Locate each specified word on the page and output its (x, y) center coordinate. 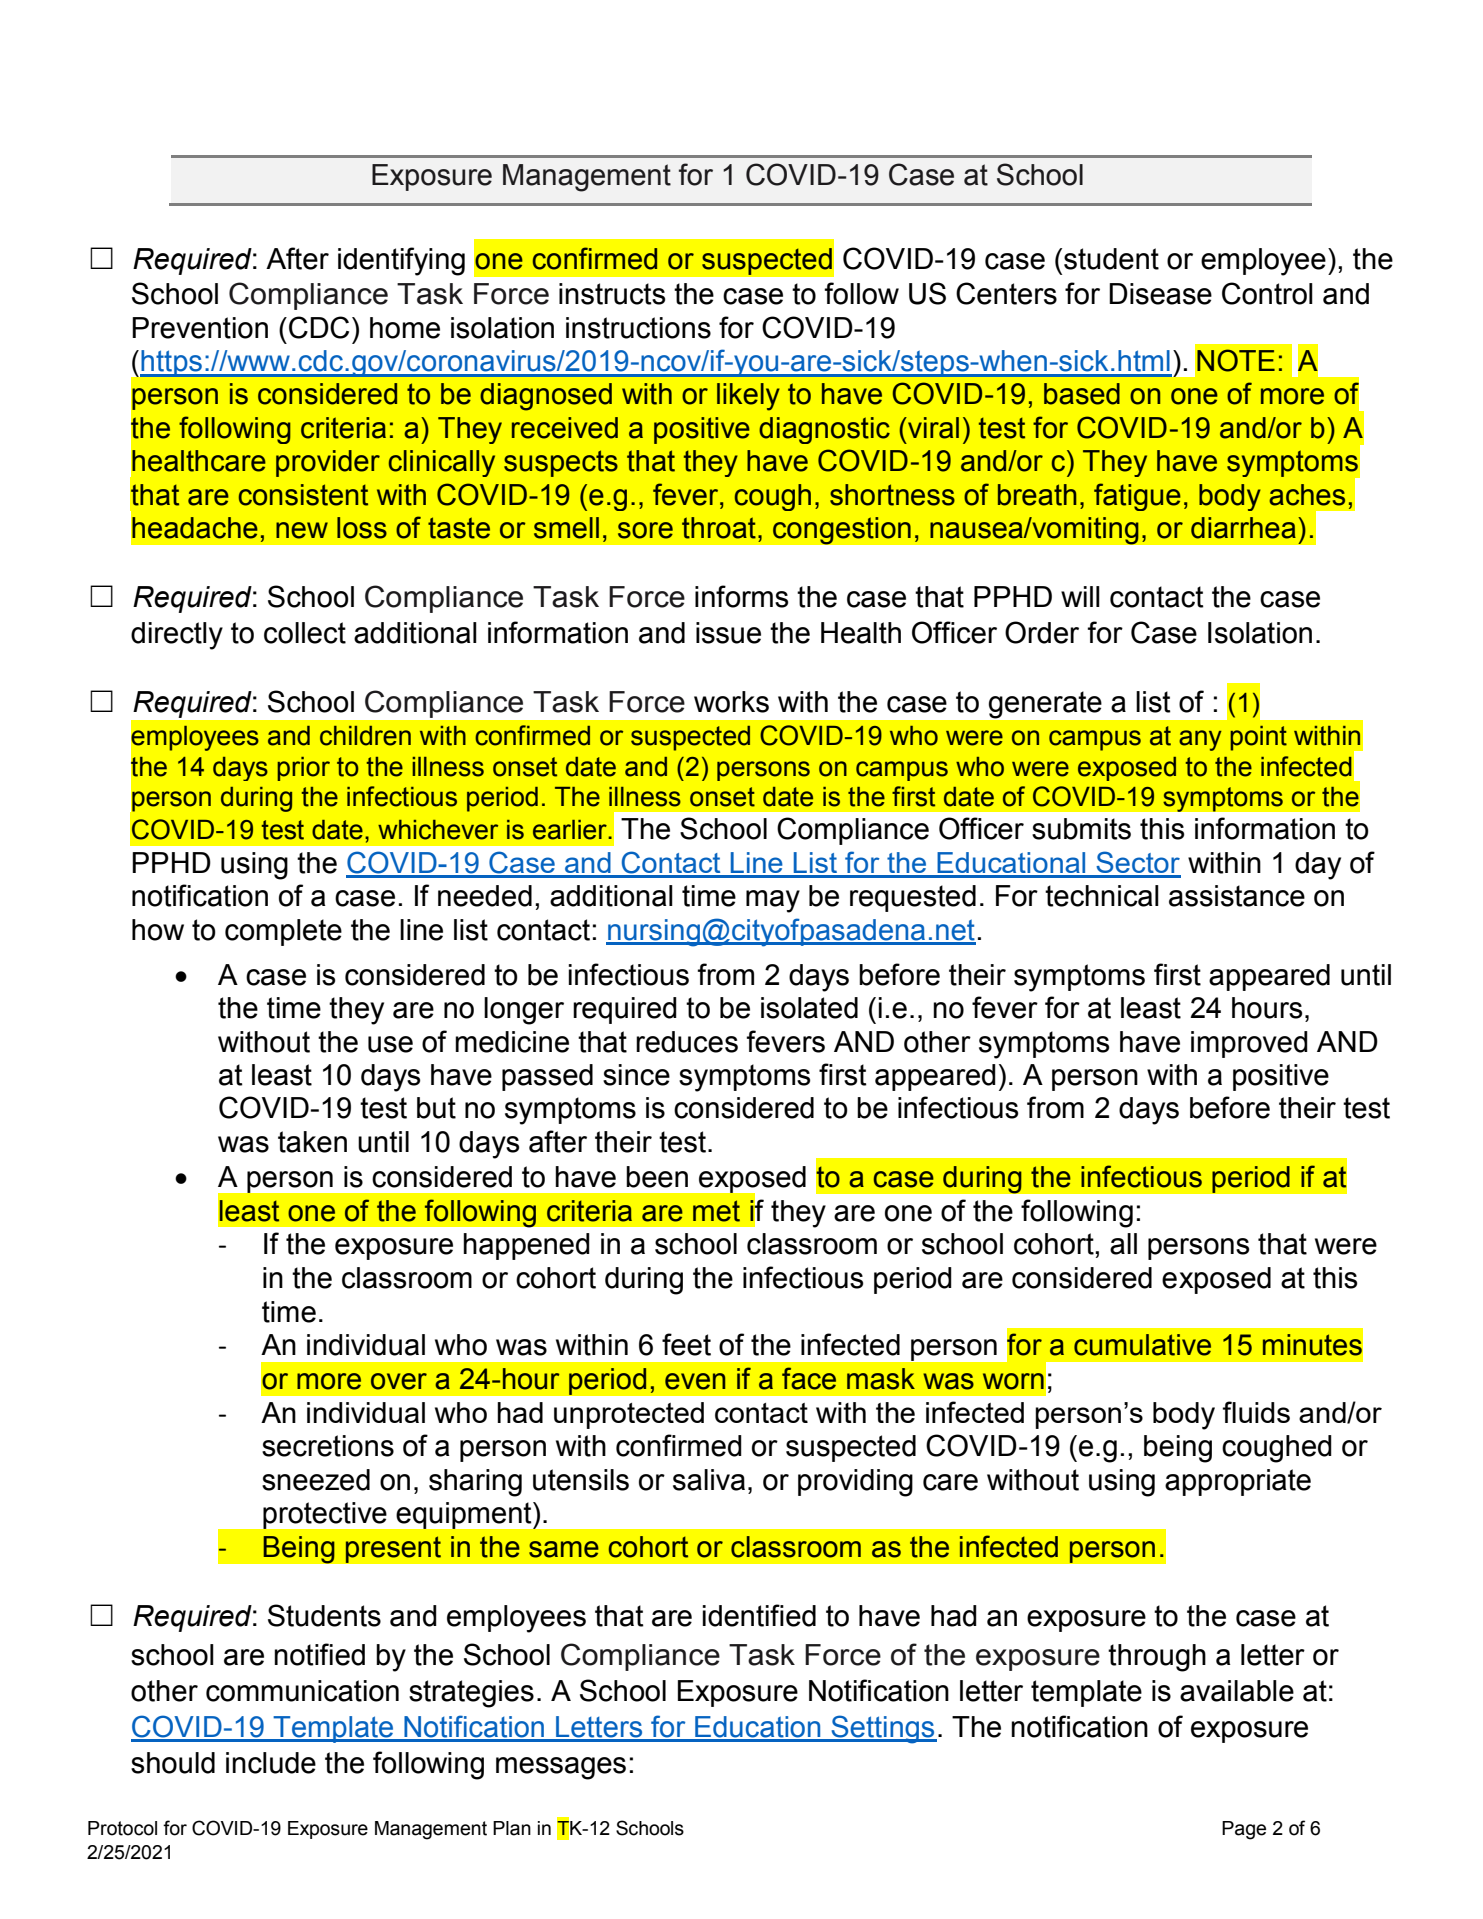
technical (1102, 896)
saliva (709, 1480)
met (716, 1211)
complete (283, 932)
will (1080, 596)
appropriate (1238, 1482)
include (271, 1763)
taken (312, 1142)
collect (305, 633)
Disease (1160, 294)
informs (742, 596)
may (773, 901)
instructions (638, 328)
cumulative (1142, 1345)
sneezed (316, 1480)
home (405, 328)
